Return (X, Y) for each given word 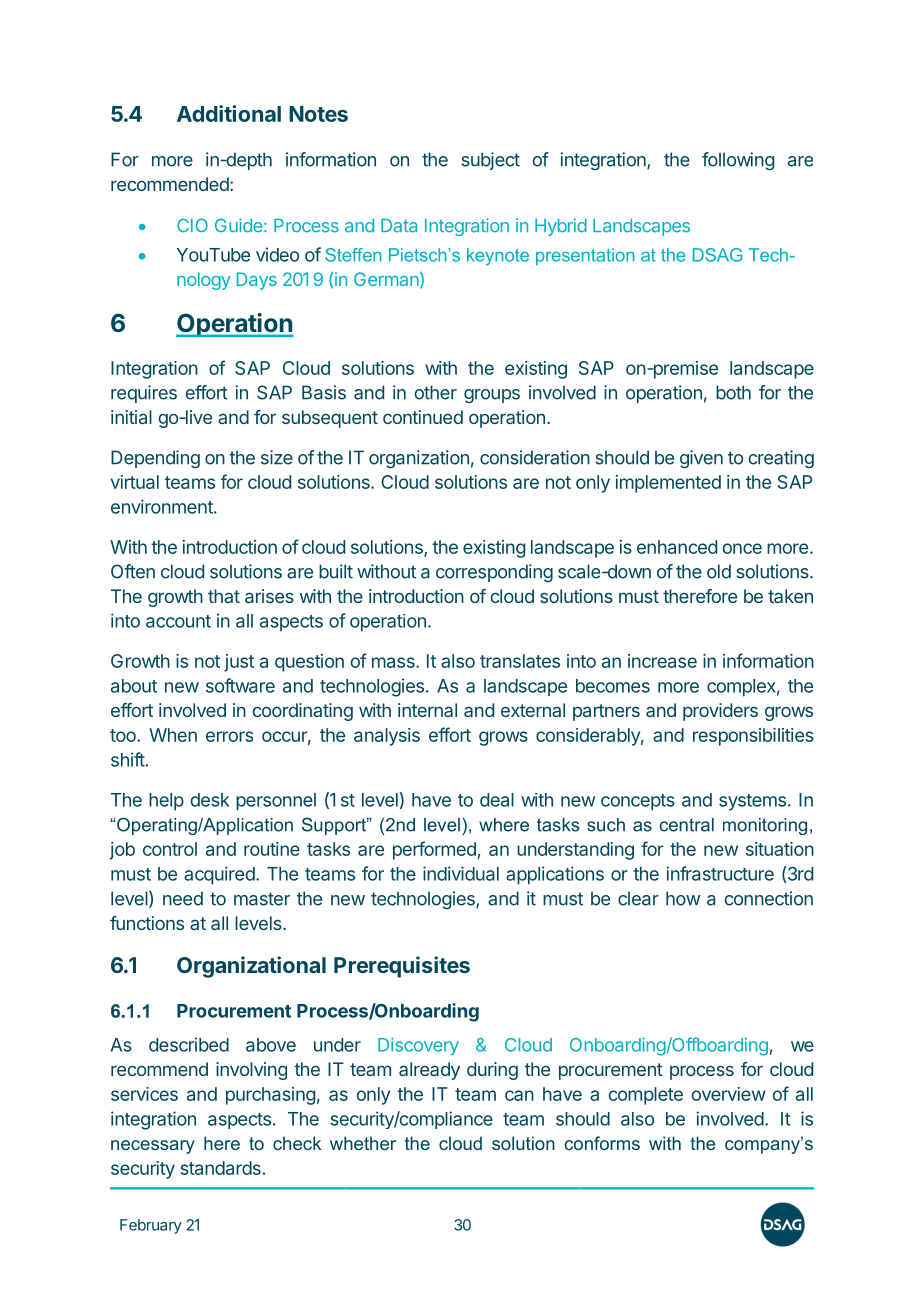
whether (363, 1143)
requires (144, 394)
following (738, 161)
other (435, 392)
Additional (229, 113)
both (733, 392)
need (183, 898)
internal (427, 710)
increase (662, 661)
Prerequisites (402, 967)
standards (220, 1168)
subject (491, 161)
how (683, 898)
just (239, 663)
